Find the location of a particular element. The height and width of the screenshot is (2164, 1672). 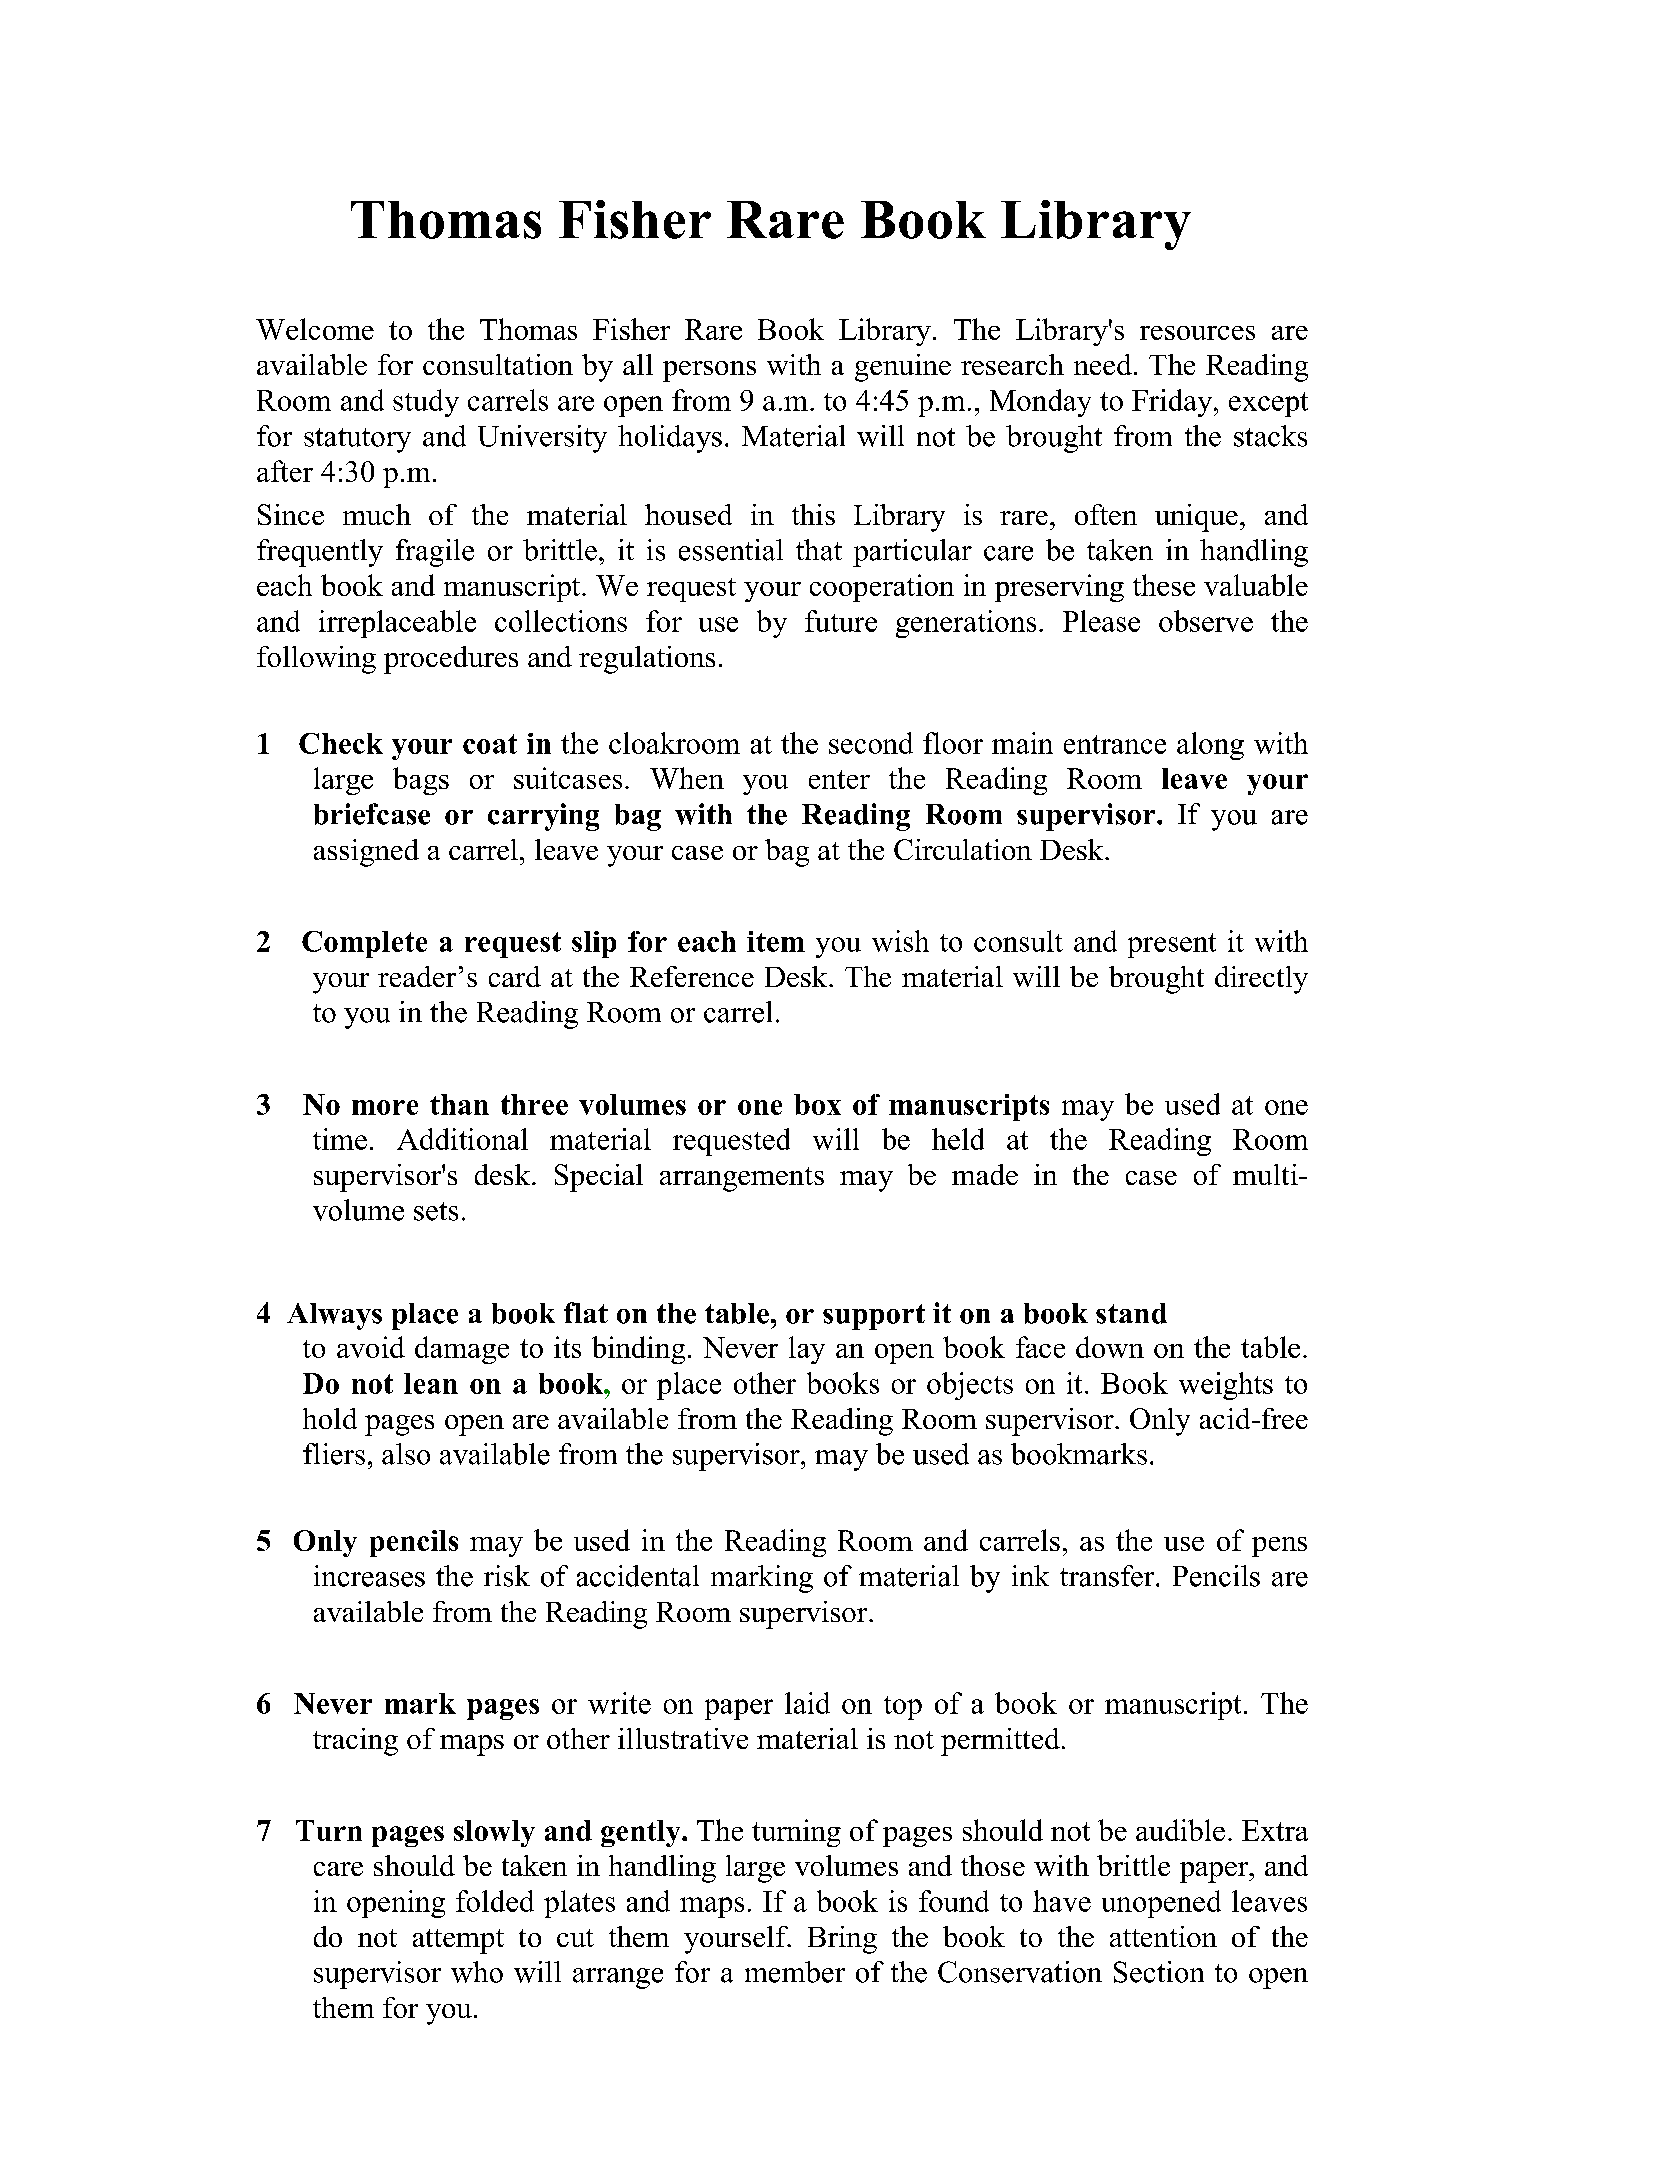

box is located at coordinates (817, 1104).
